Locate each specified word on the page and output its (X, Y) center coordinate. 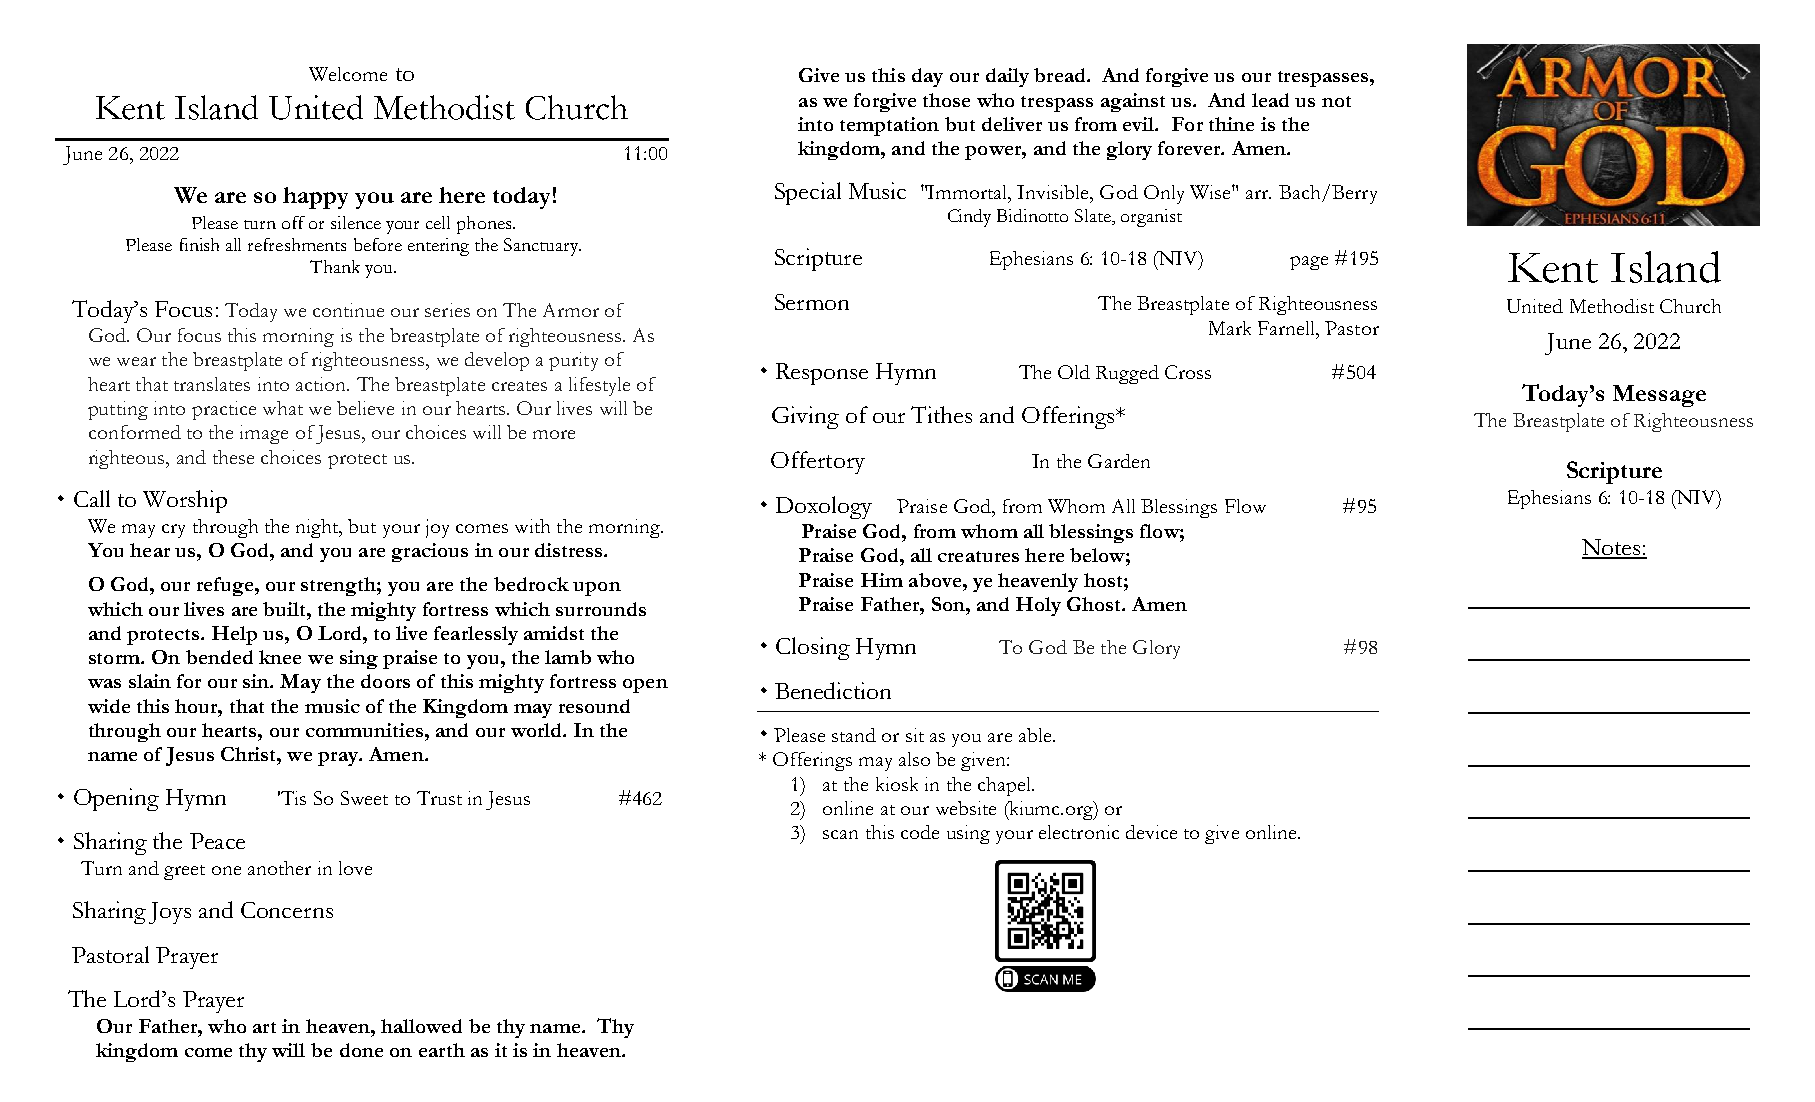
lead (1270, 100)
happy (315, 198)
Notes (1612, 548)
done (361, 1050)
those (946, 100)
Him (882, 580)
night (318, 528)
